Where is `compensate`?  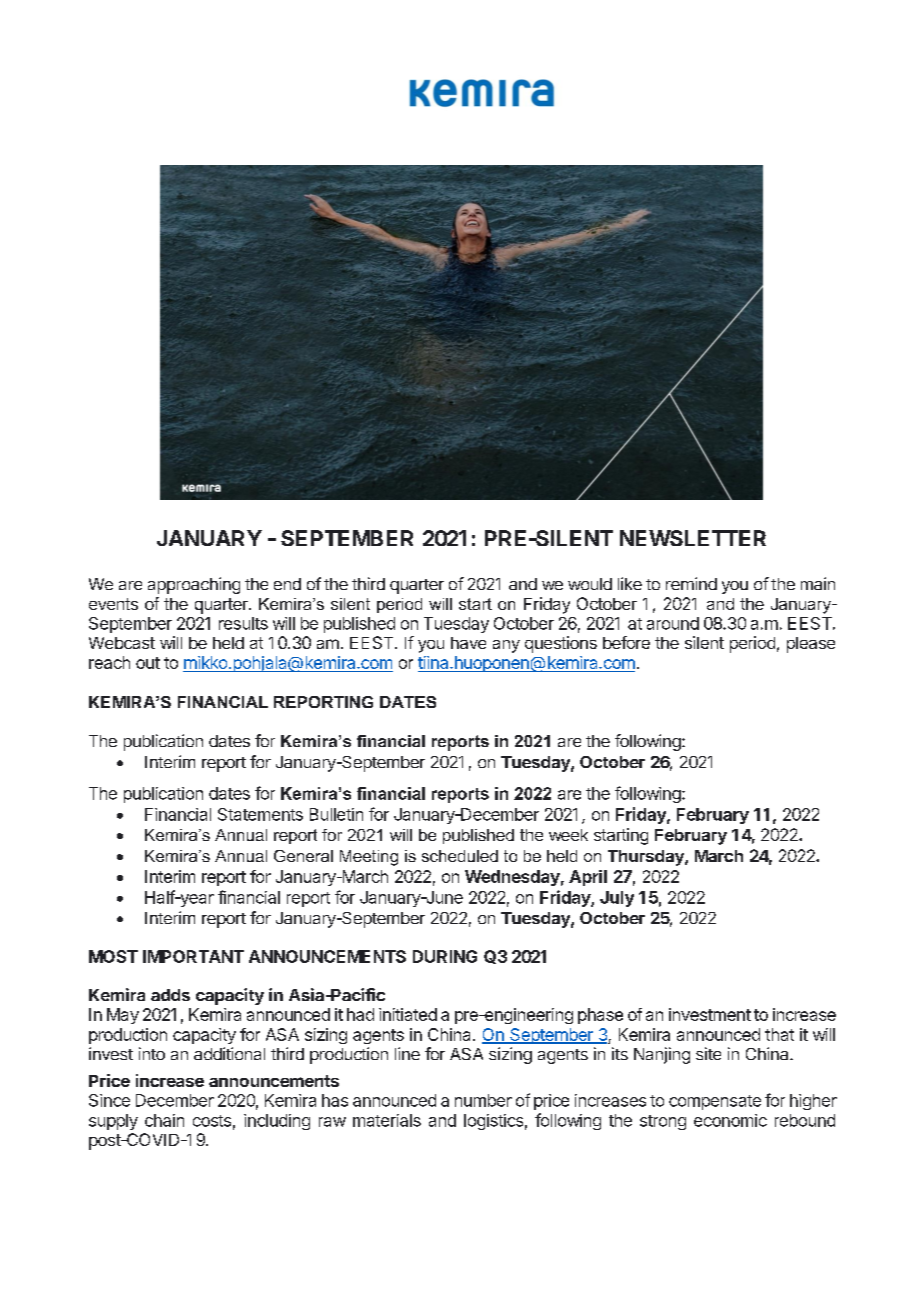 compensate is located at coordinates (715, 1102).
